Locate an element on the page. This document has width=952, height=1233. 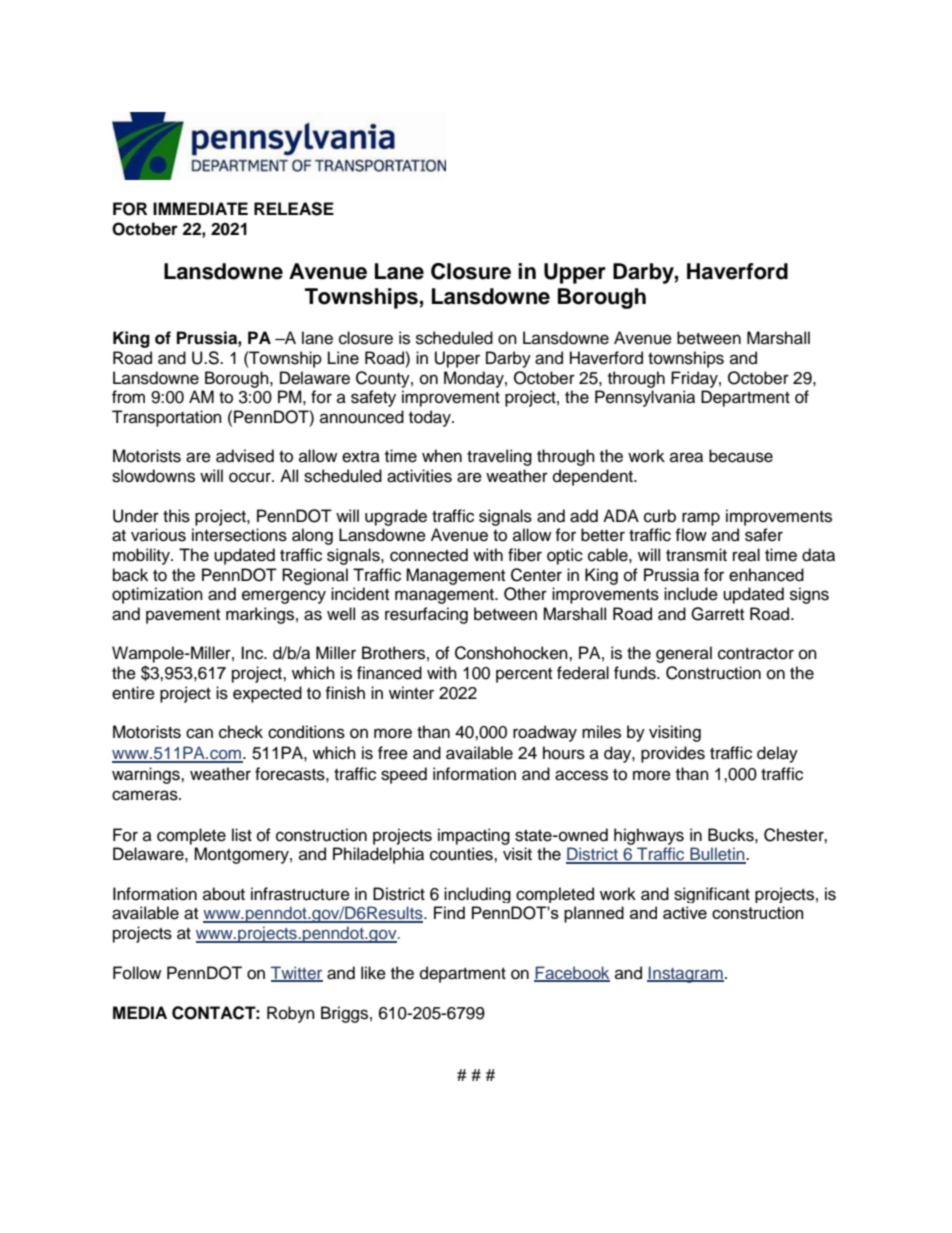
pavement is located at coordinates (183, 616).
